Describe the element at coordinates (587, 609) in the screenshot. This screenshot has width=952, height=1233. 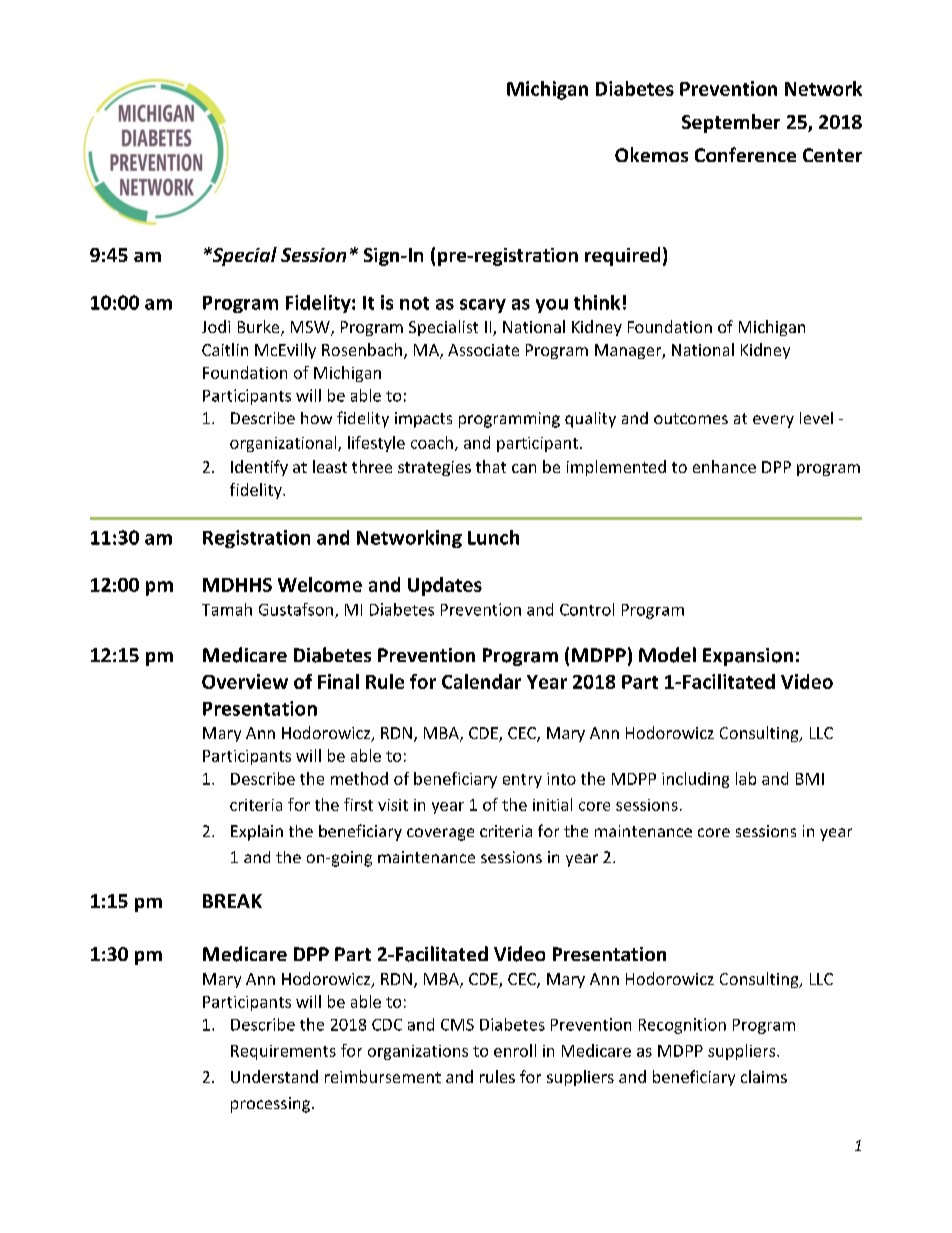
I see `Control` at that location.
